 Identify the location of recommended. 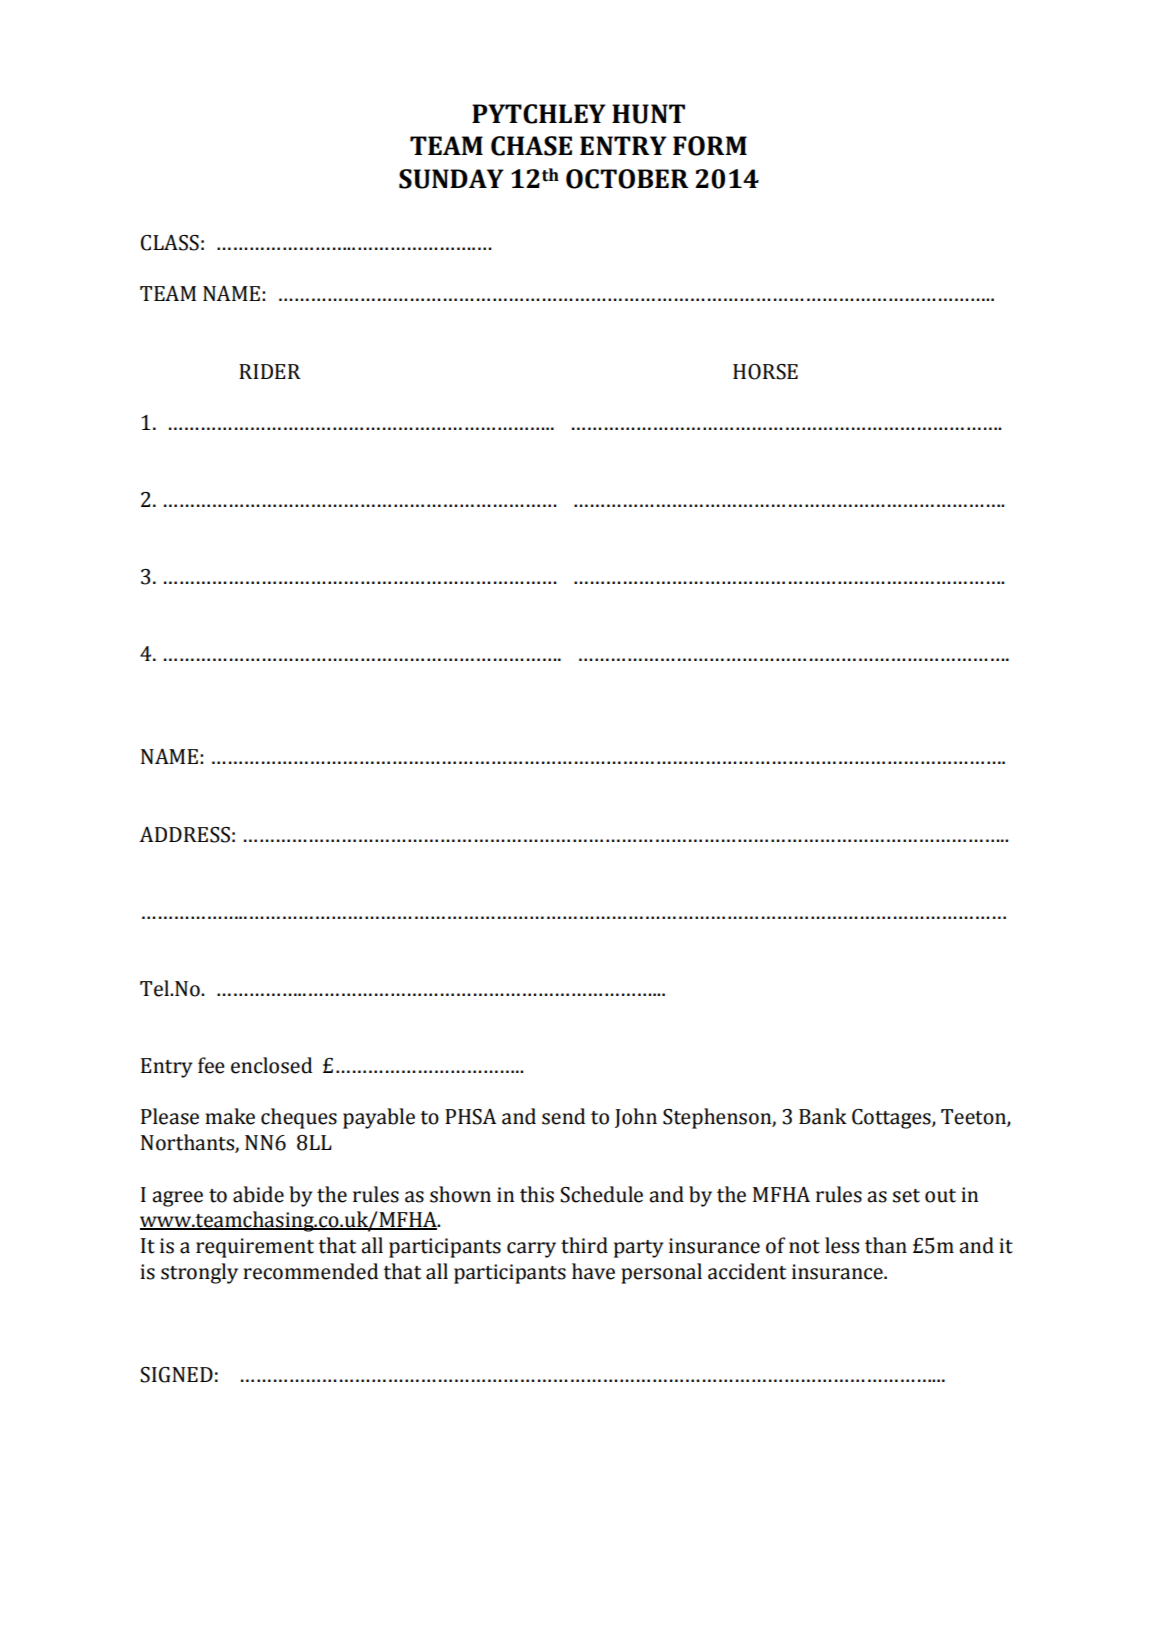
(310, 1271).
